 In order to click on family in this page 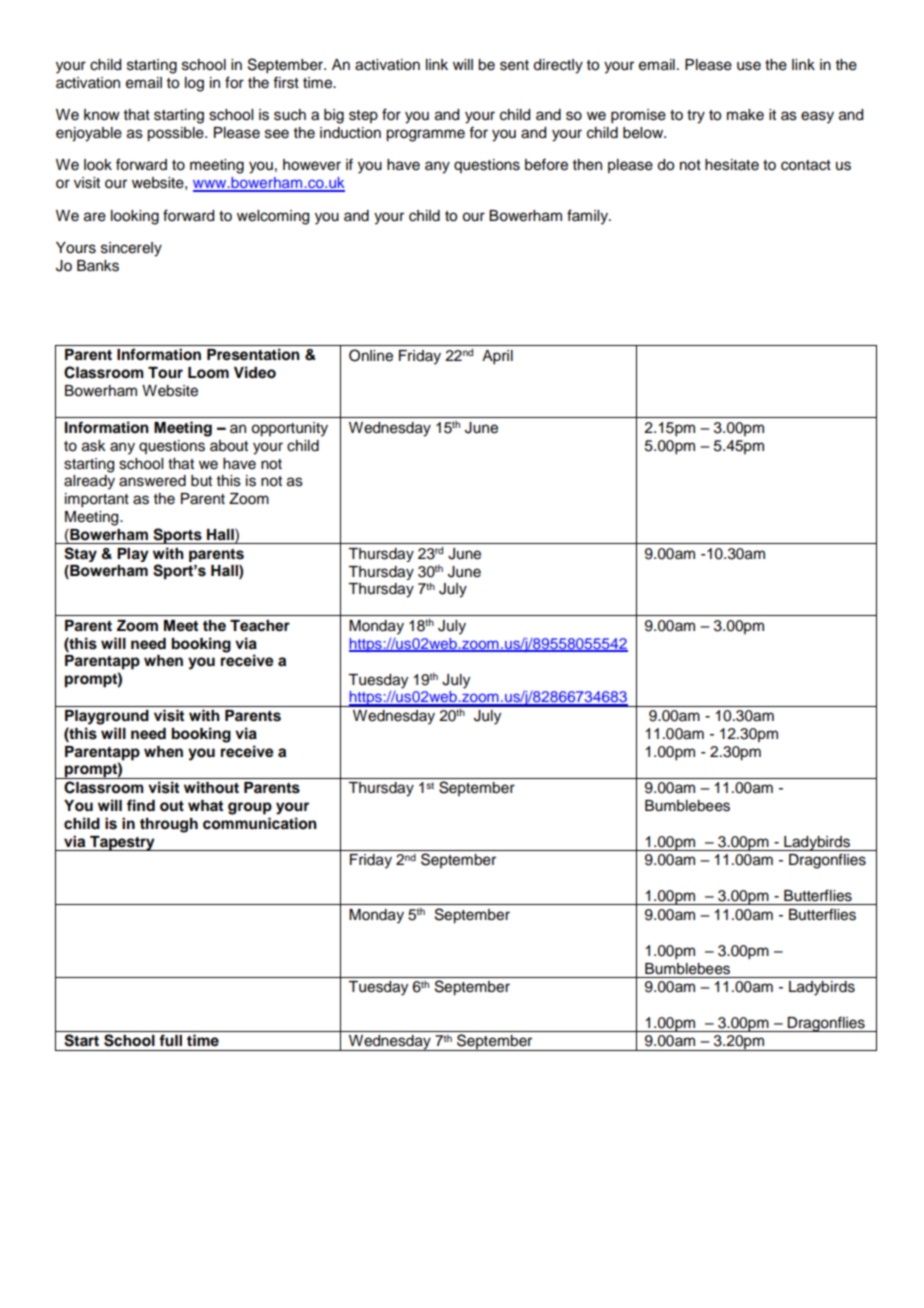, I will do `click(588, 217)`.
